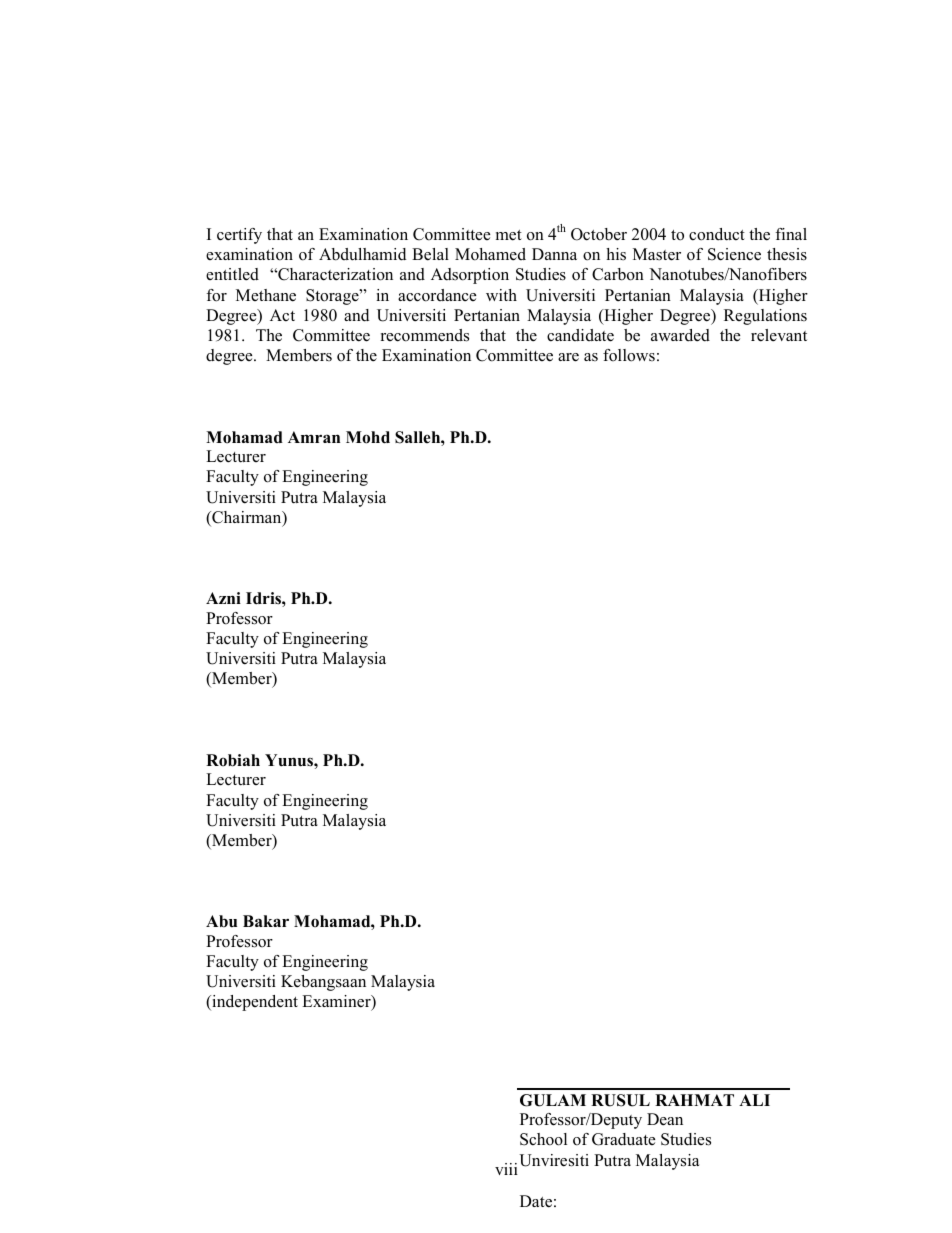 This image has height=1233, width=952. I want to click on ALI, so click(754, 1100).
